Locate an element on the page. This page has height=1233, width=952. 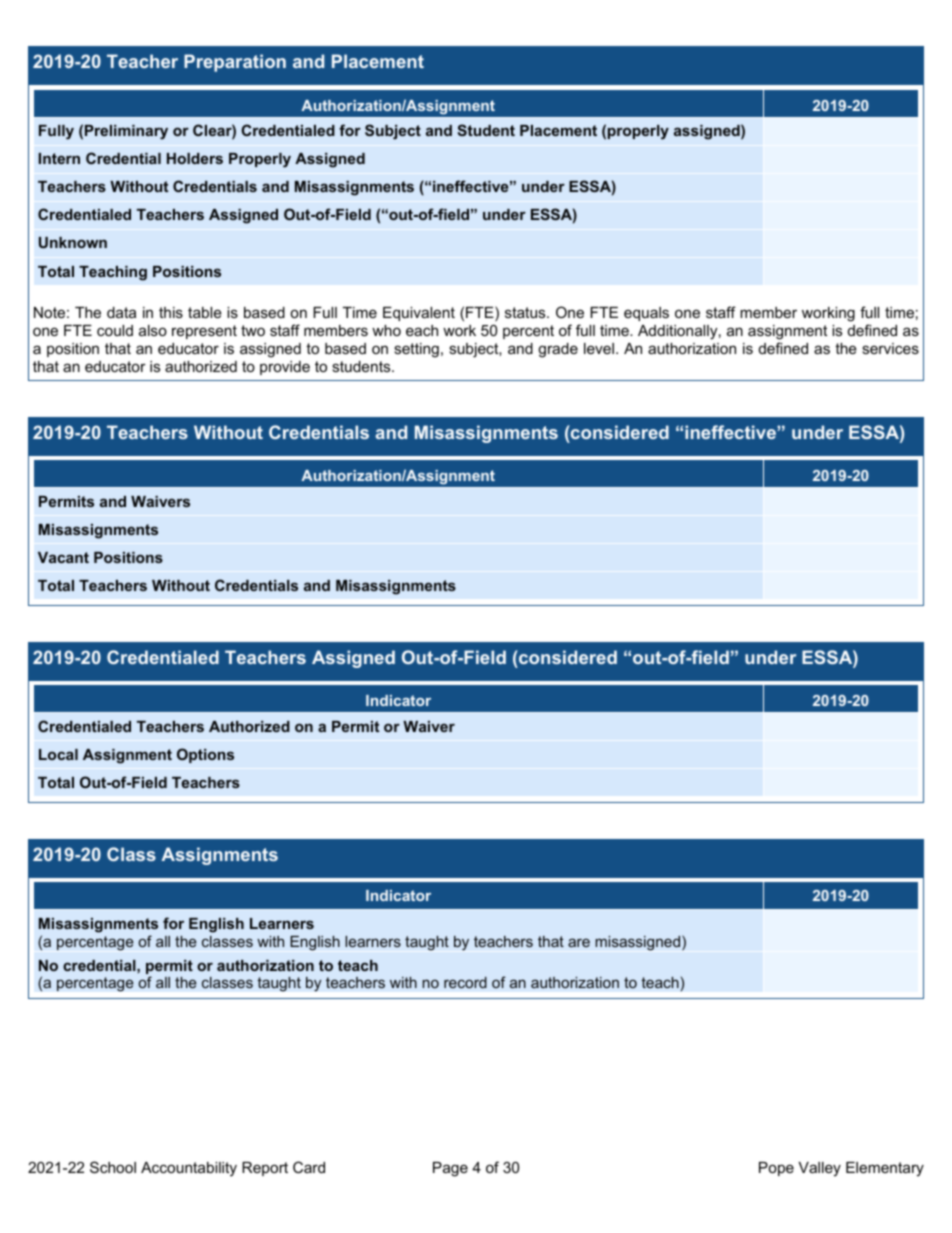
status is located at coordinates (526, 312).
